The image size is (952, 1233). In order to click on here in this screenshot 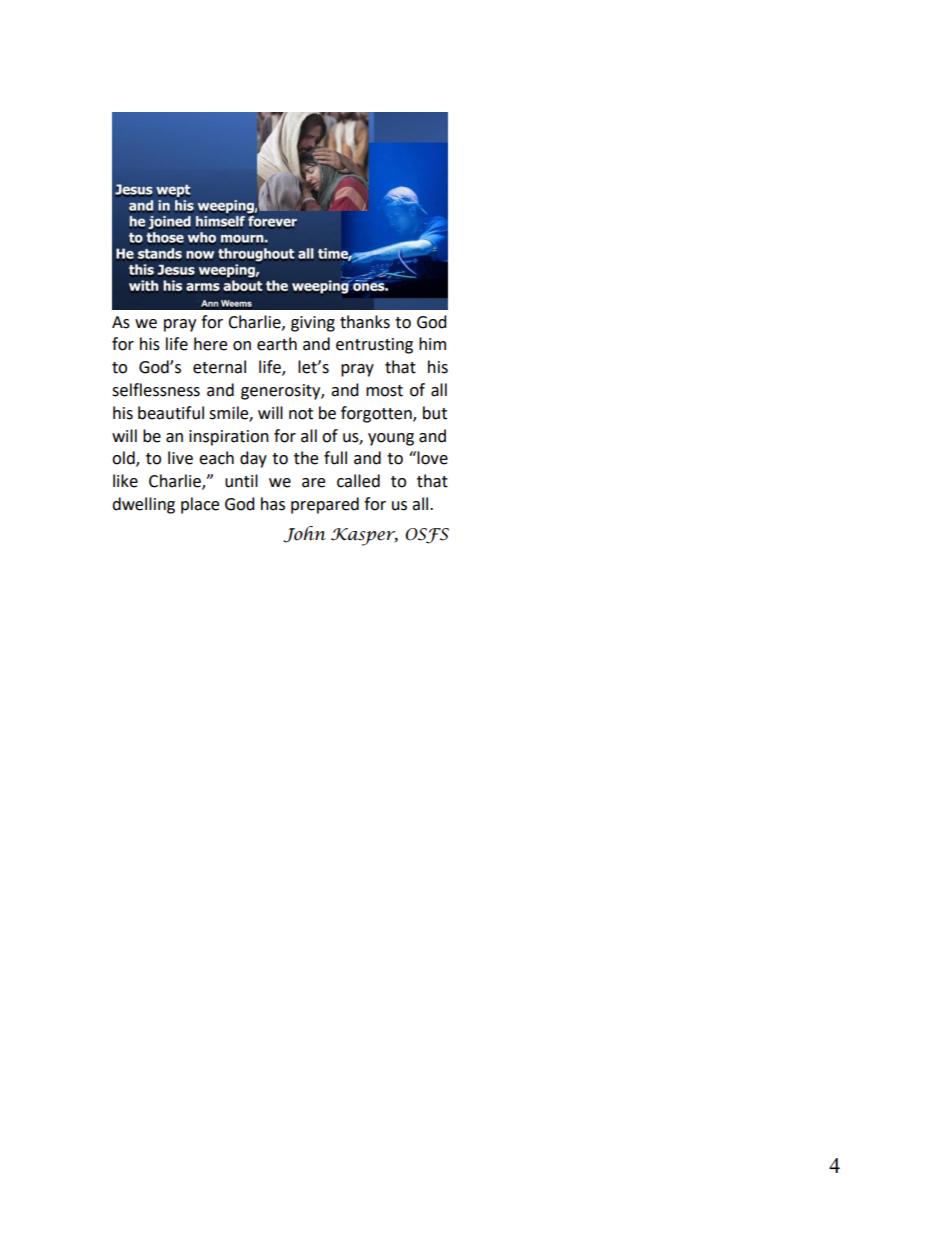, I will do `click(210, 344)`.
